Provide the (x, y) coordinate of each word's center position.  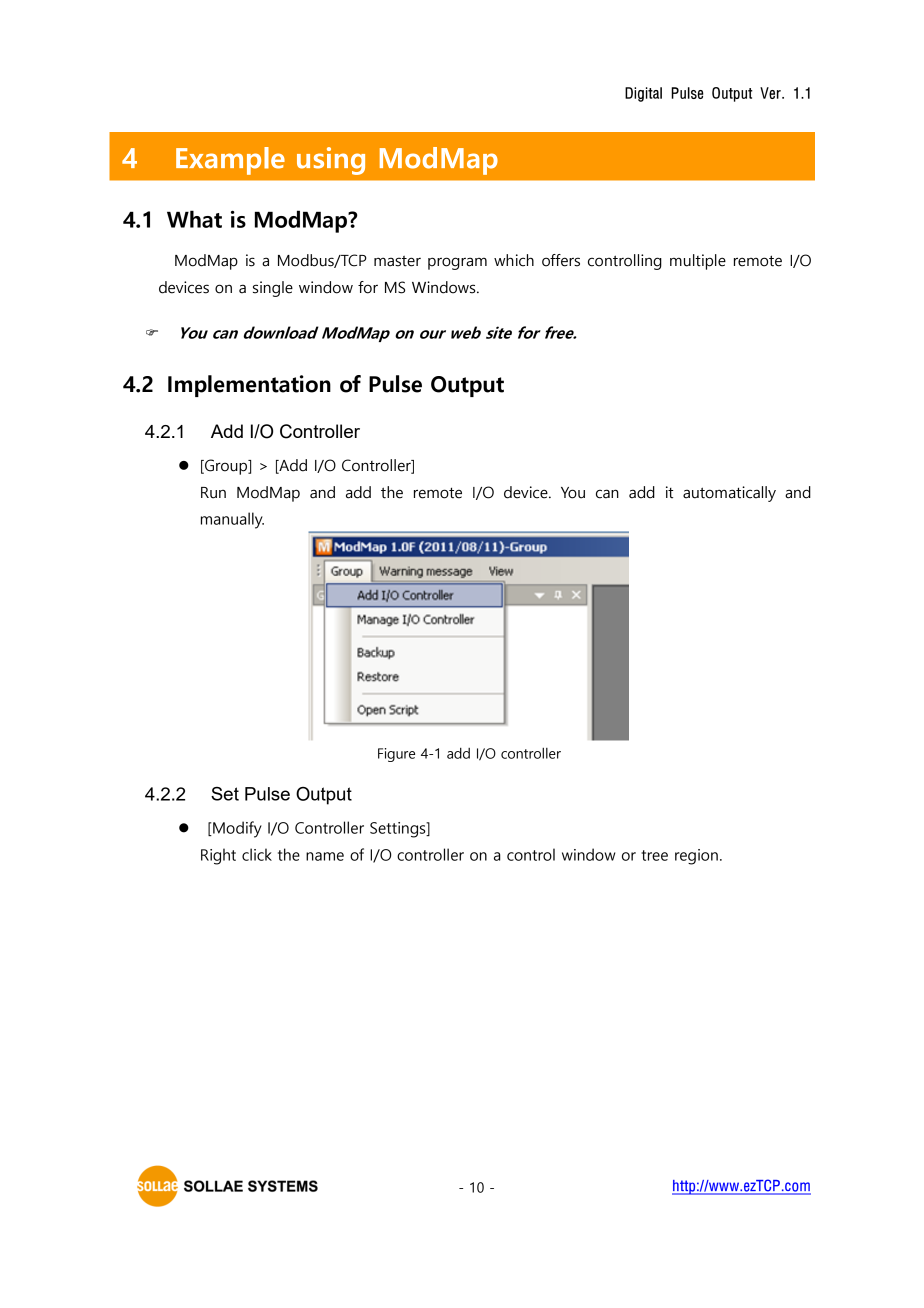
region (696, 857)
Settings (399, 830)
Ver (771, 93)
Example (230, 161)
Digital (643, 94)
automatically (729, 494)
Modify (236, 829)
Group (226, 467)
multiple (698, 262)
